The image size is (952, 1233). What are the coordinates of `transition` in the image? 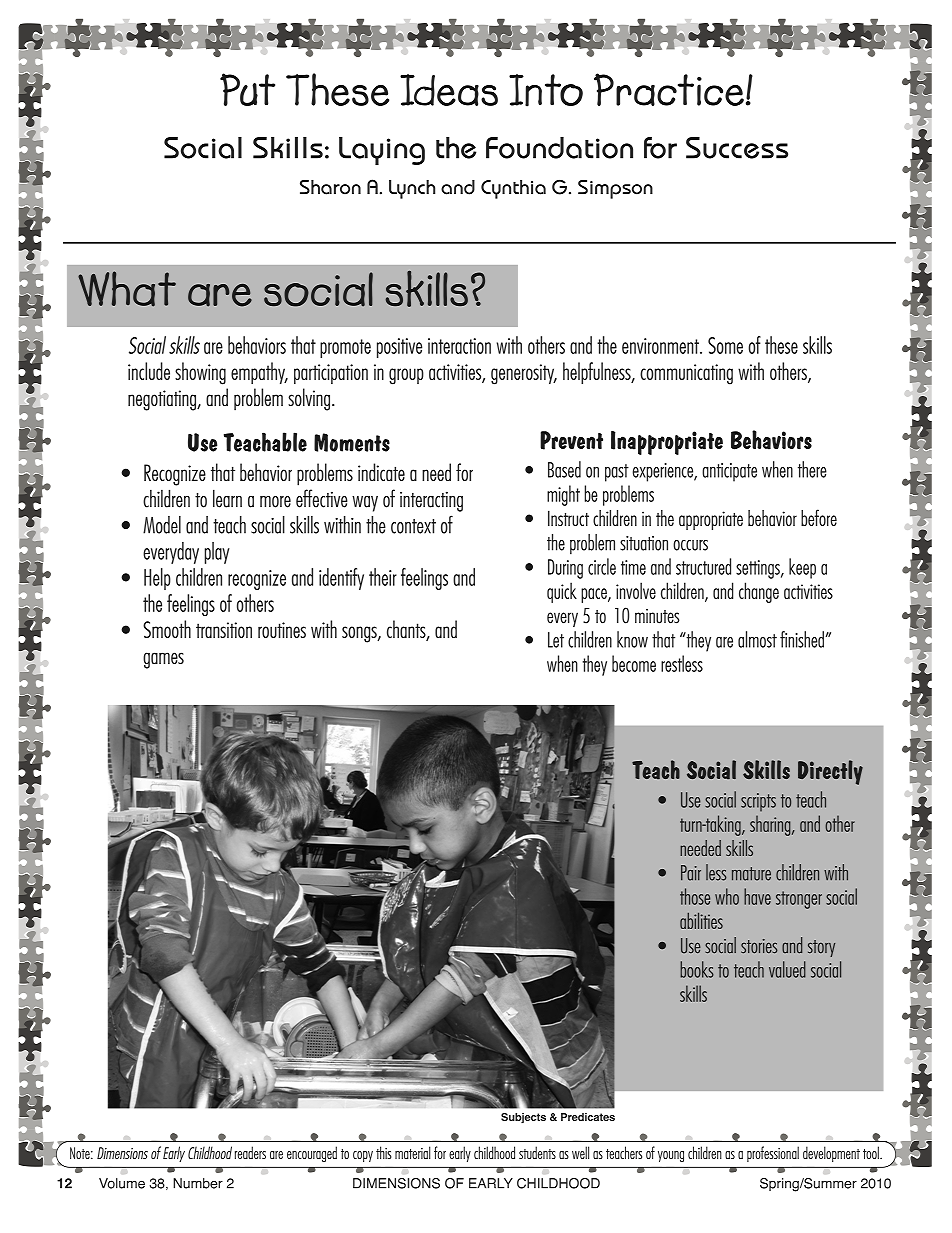 It's located at (224, 630).
